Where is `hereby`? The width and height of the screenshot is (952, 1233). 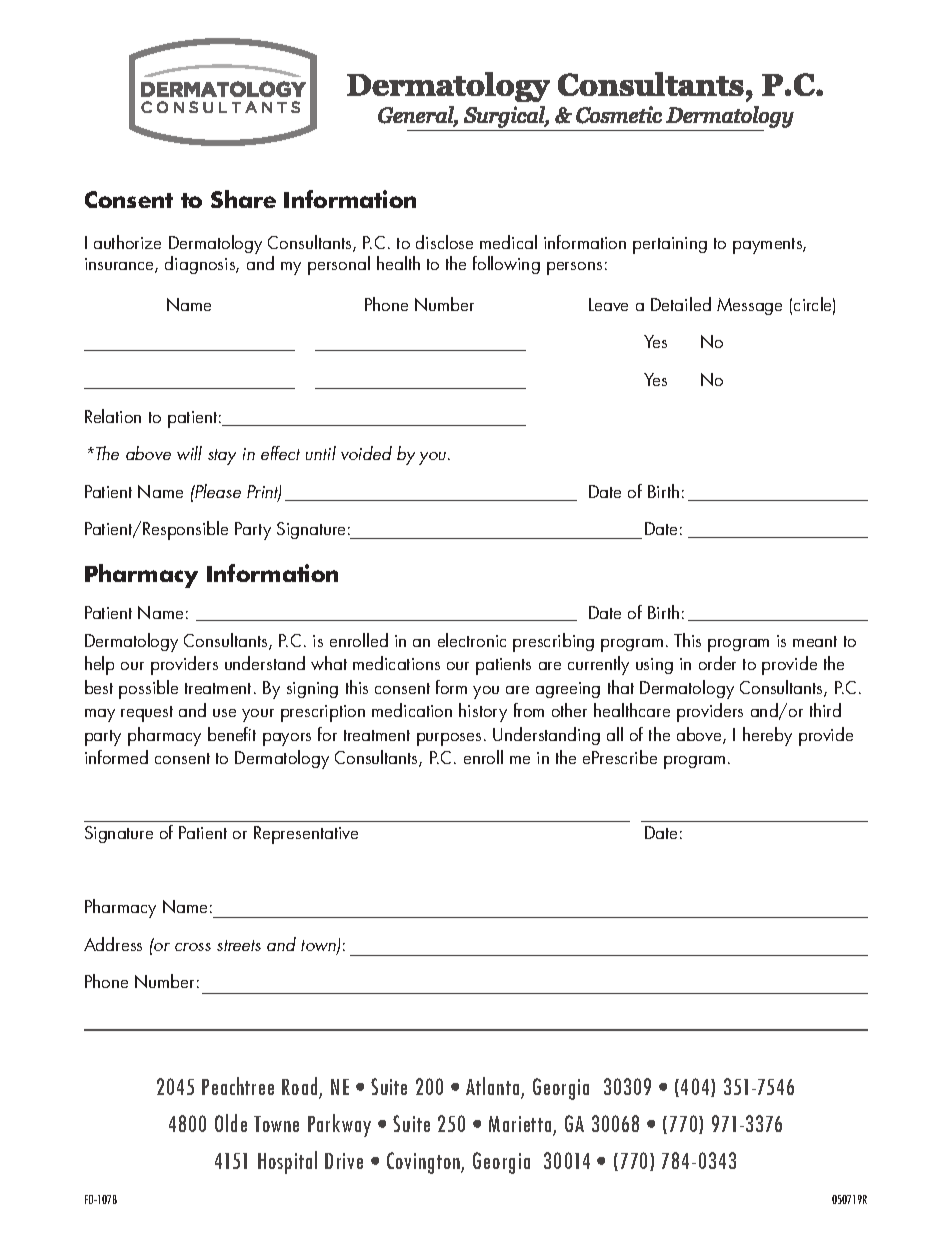
hereby is located at coordinates (767, 736).
